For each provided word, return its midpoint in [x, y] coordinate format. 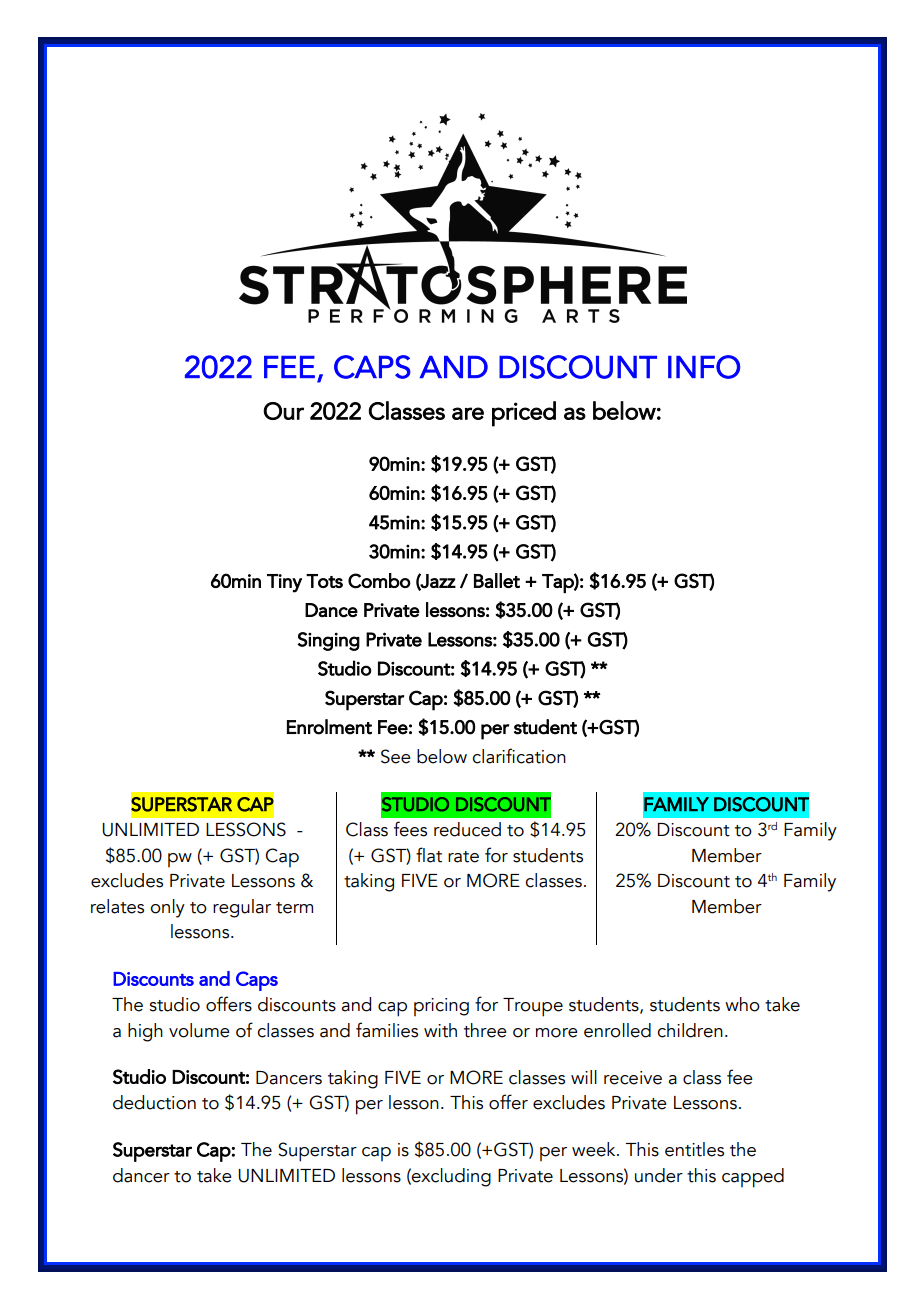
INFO [704, 367]
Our [283, 411]
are [468, 413]
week [595, 1149]
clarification [519, 756]
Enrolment [329, 727]
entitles [694, 1149]
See [396, 756]
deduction [154, 1102]
